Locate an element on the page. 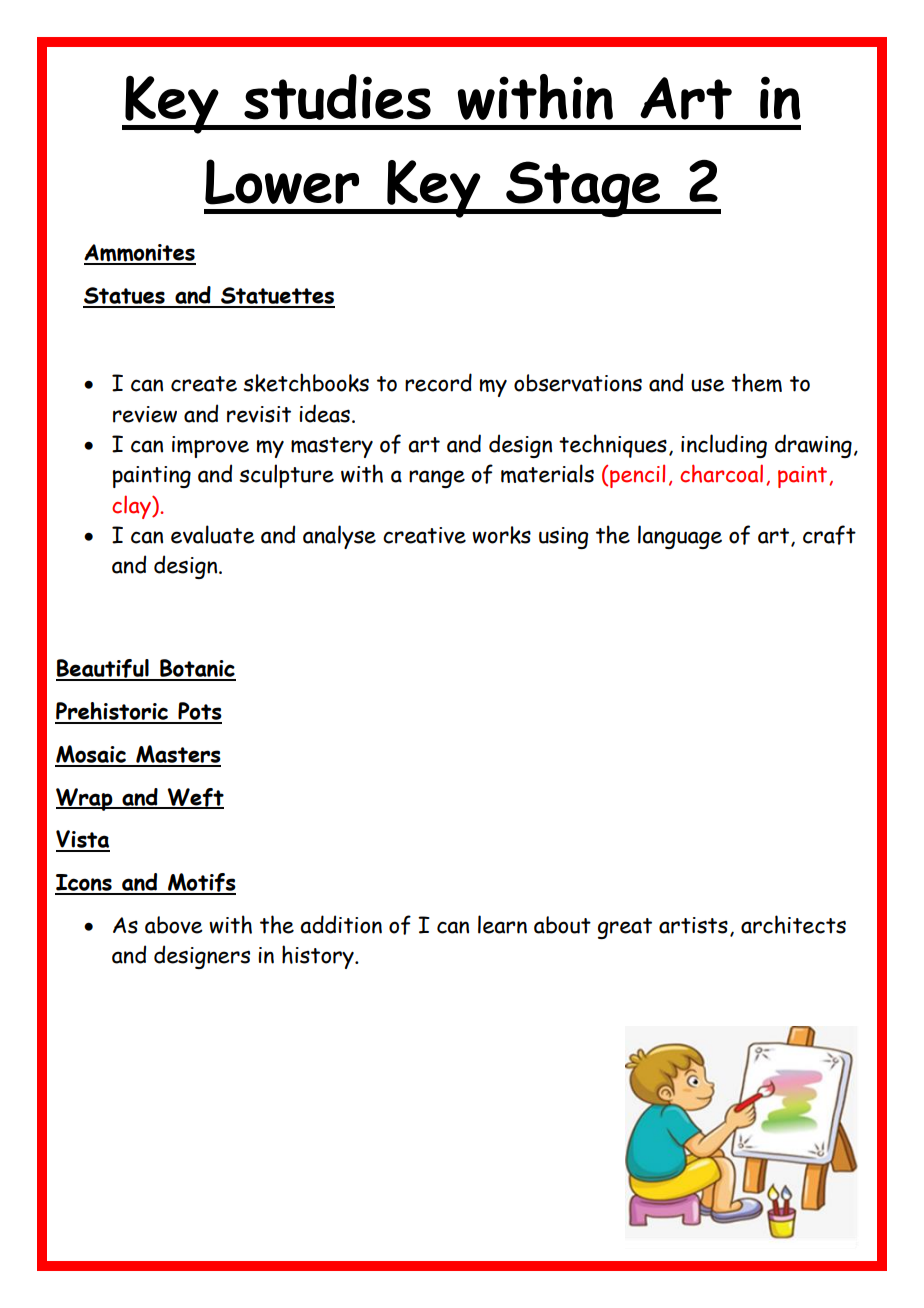 This image has height=1308, width=924. studies is located at coordinates (337, 97).
